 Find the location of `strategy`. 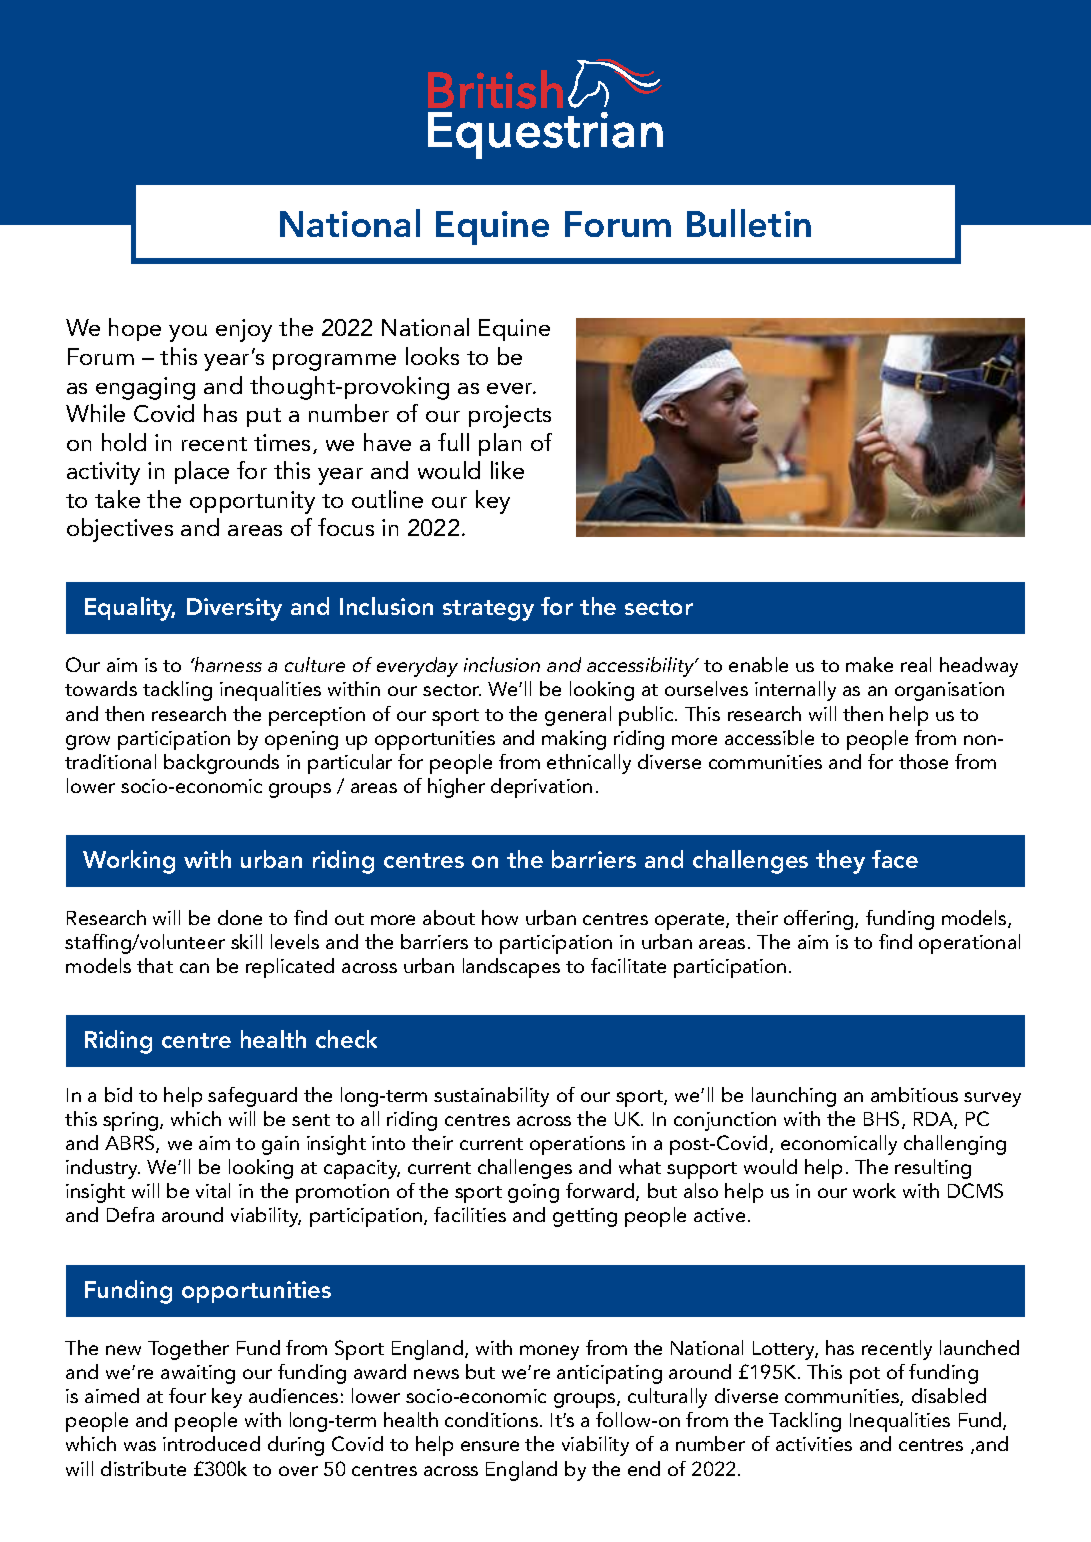

strategy is located at coordinates (488, 610).
